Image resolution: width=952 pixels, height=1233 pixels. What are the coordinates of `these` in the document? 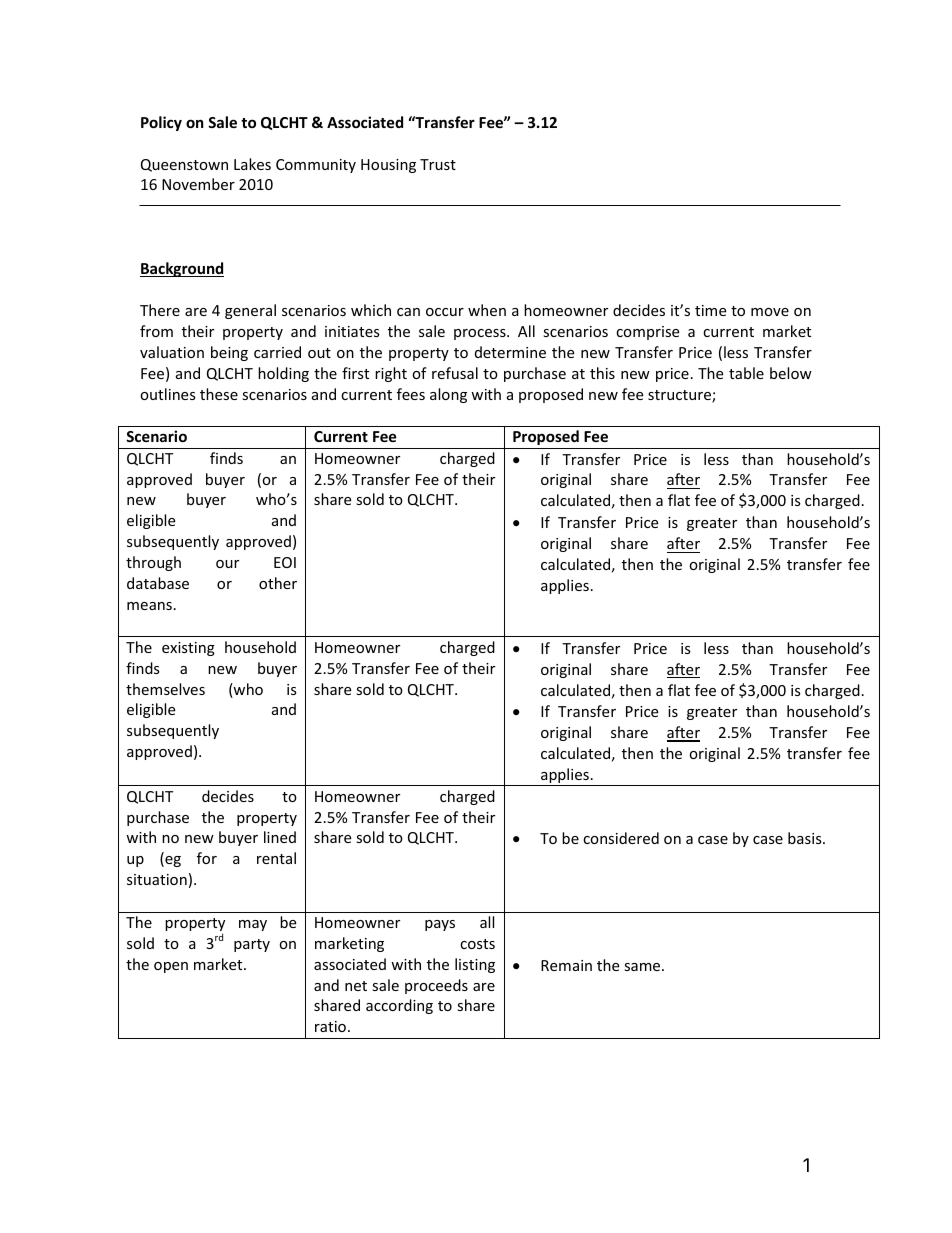 It's located at (219, 394).
